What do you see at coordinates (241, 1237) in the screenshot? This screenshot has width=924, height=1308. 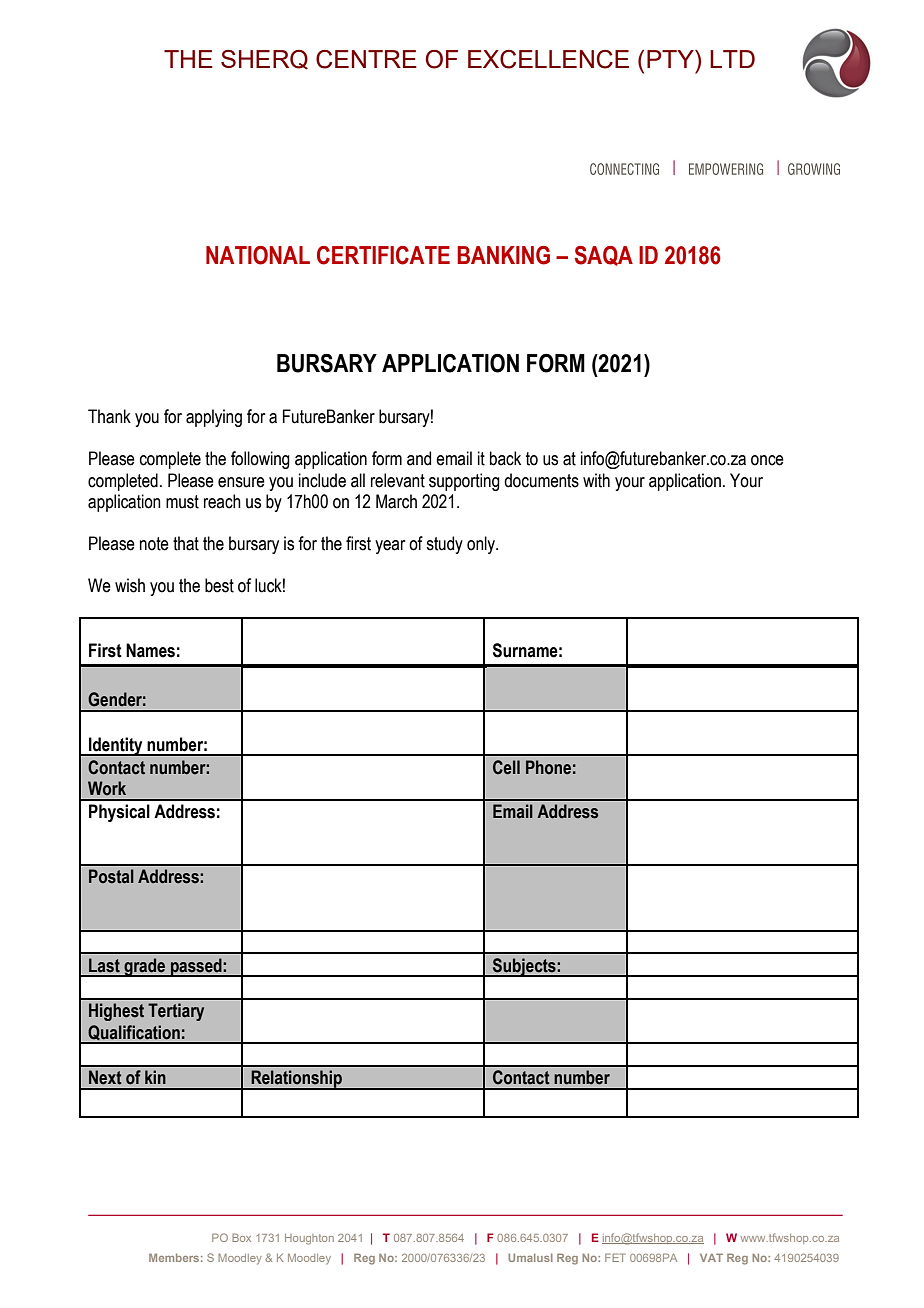 I see `Box` at bounding box center [241, 1237].
